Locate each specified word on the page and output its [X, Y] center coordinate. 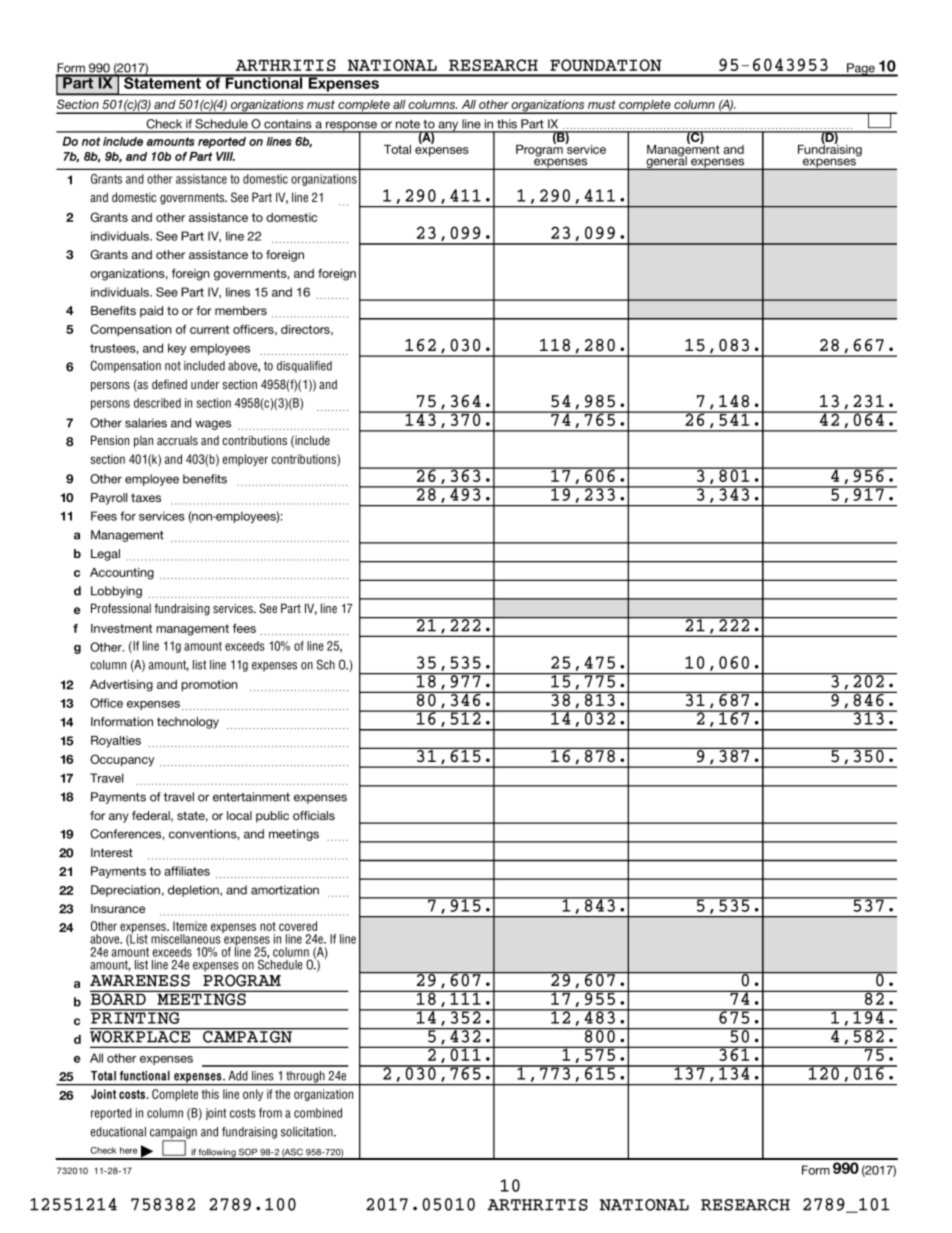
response [352, 127]
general [666, 162]
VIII [225, 156]
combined [318, 1113]
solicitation [308, 1132]
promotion [210, 686]
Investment [121, 628]
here [128, 1150]
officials [314, 815]
